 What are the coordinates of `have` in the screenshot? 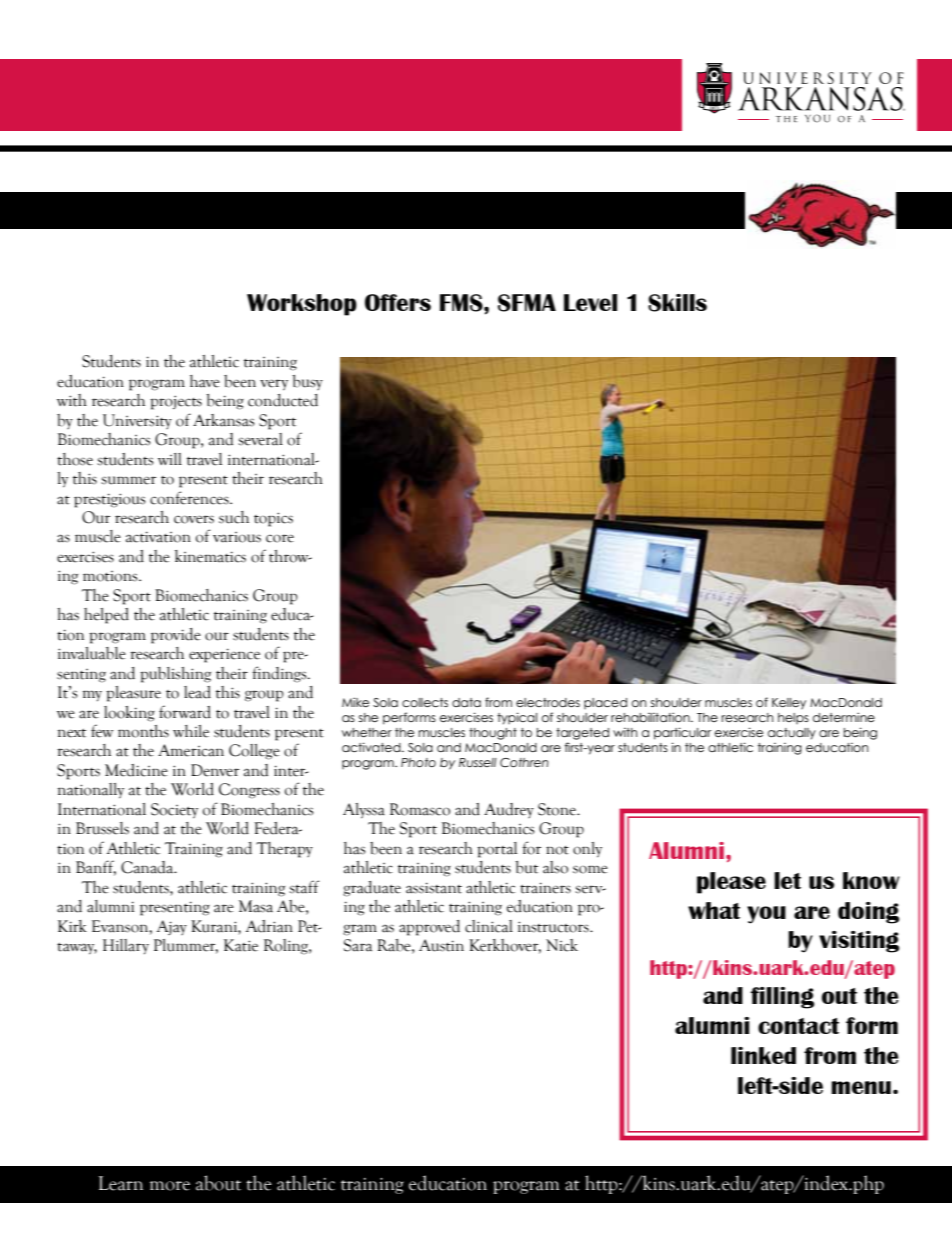 It's located at (205, 381).
